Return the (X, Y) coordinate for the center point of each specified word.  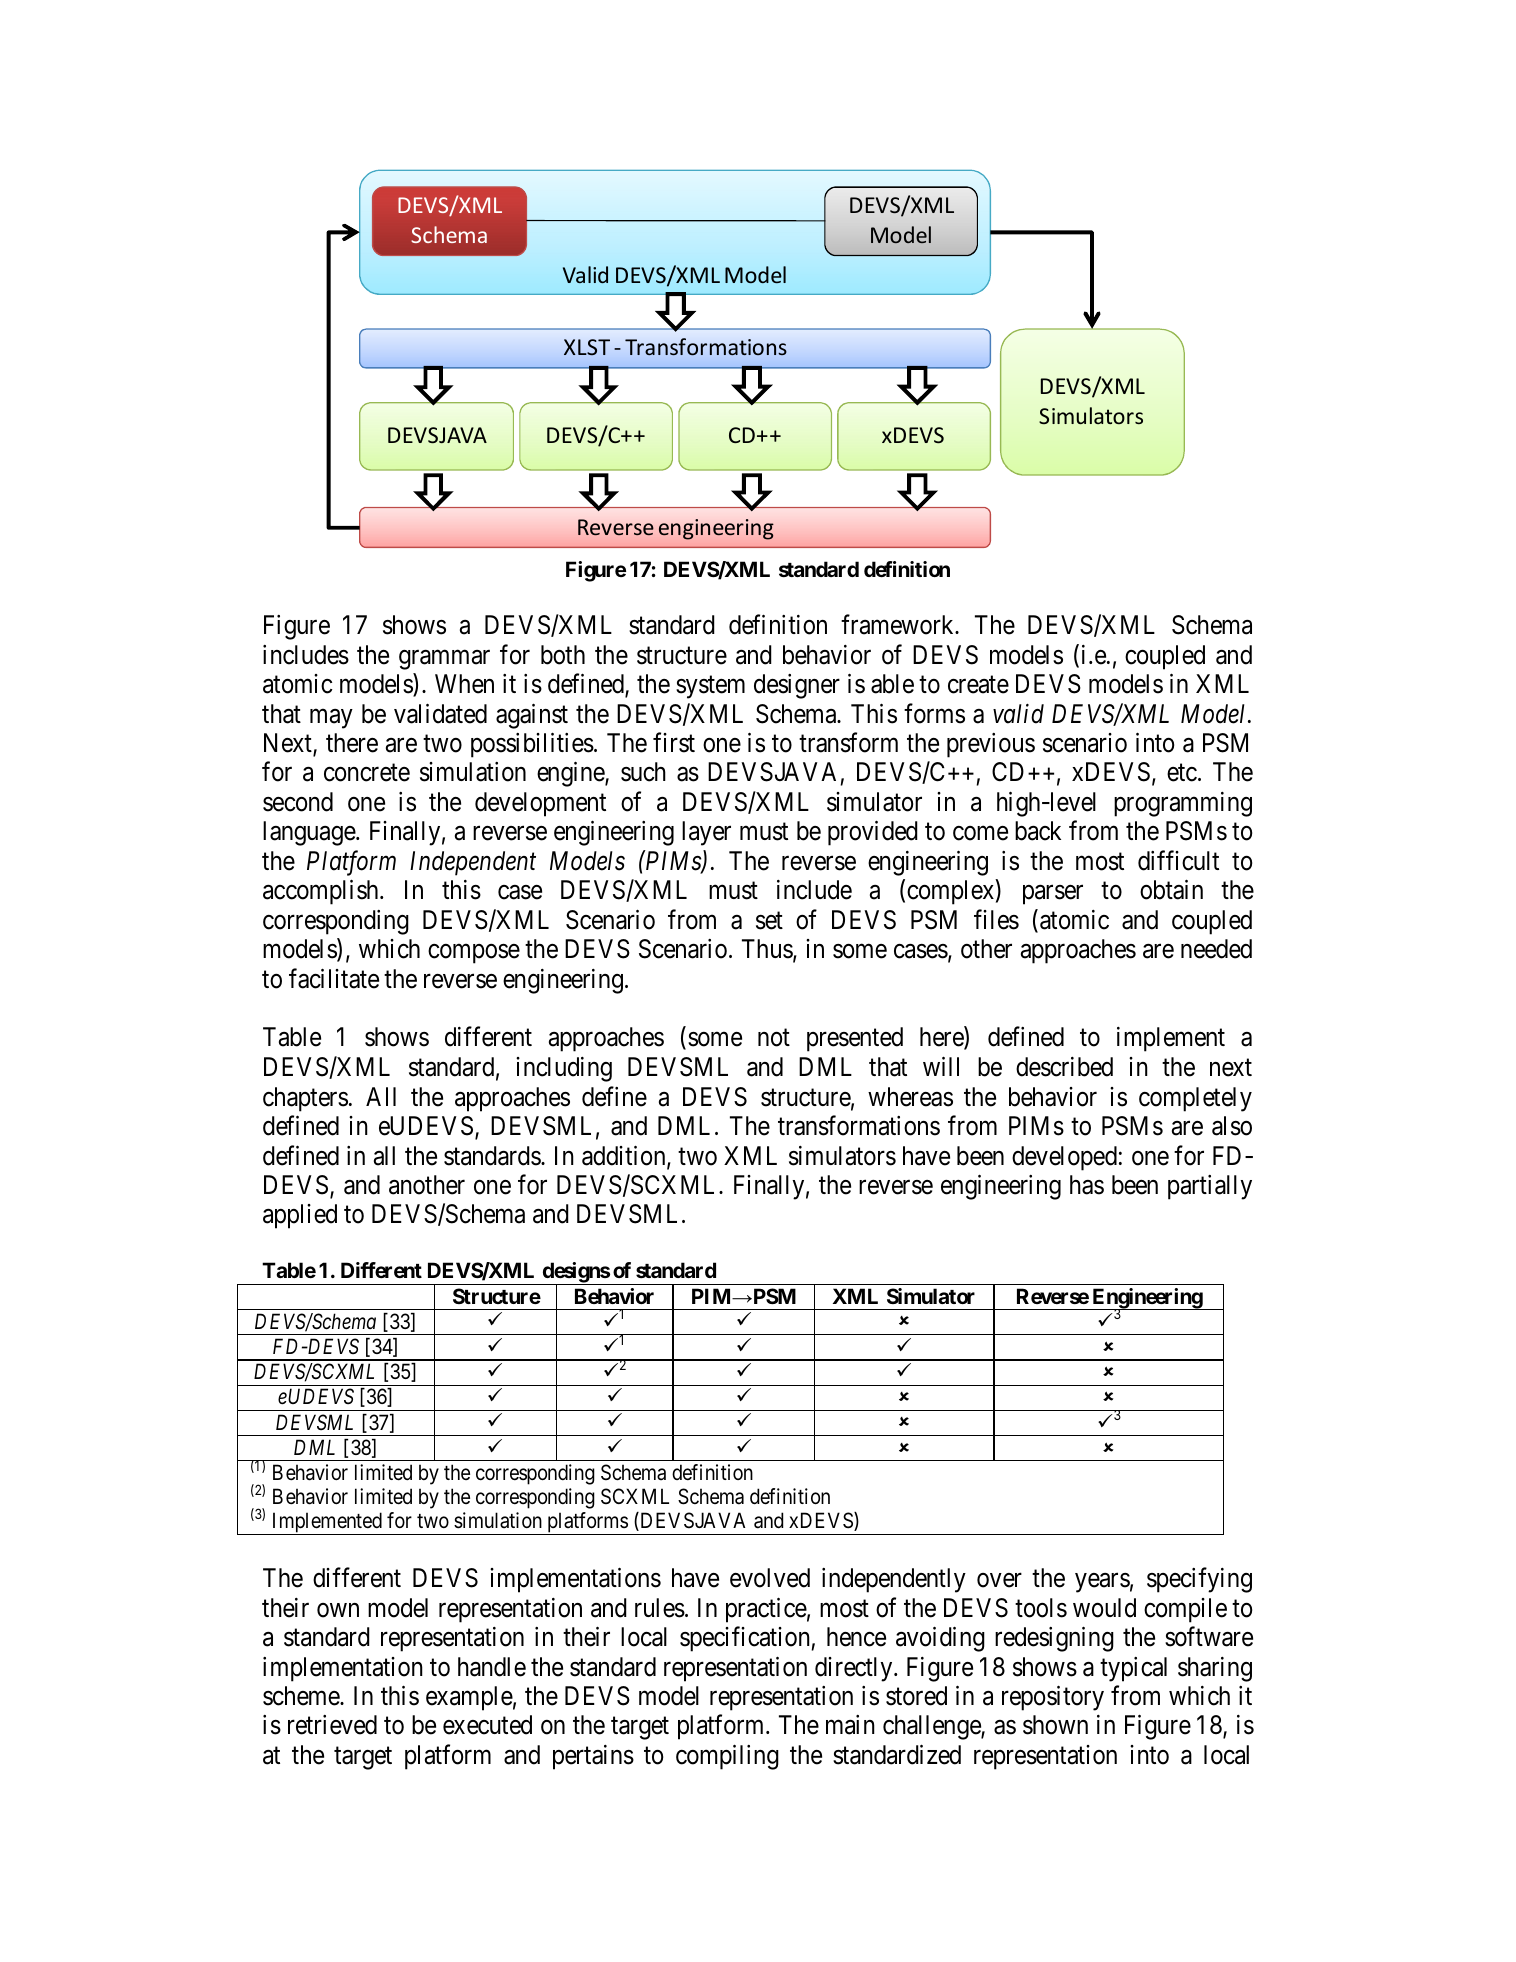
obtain (1171, 890)
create (978, 685)
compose (474, 954)
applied (300, 1216)
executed (487, 1725)
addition (625, 1156)
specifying (1199, 1580)
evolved (770, 1578)
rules (660, 1608)
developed (1064, 1158)
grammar (444, 660)
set (769, 921)
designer (797, 686)
